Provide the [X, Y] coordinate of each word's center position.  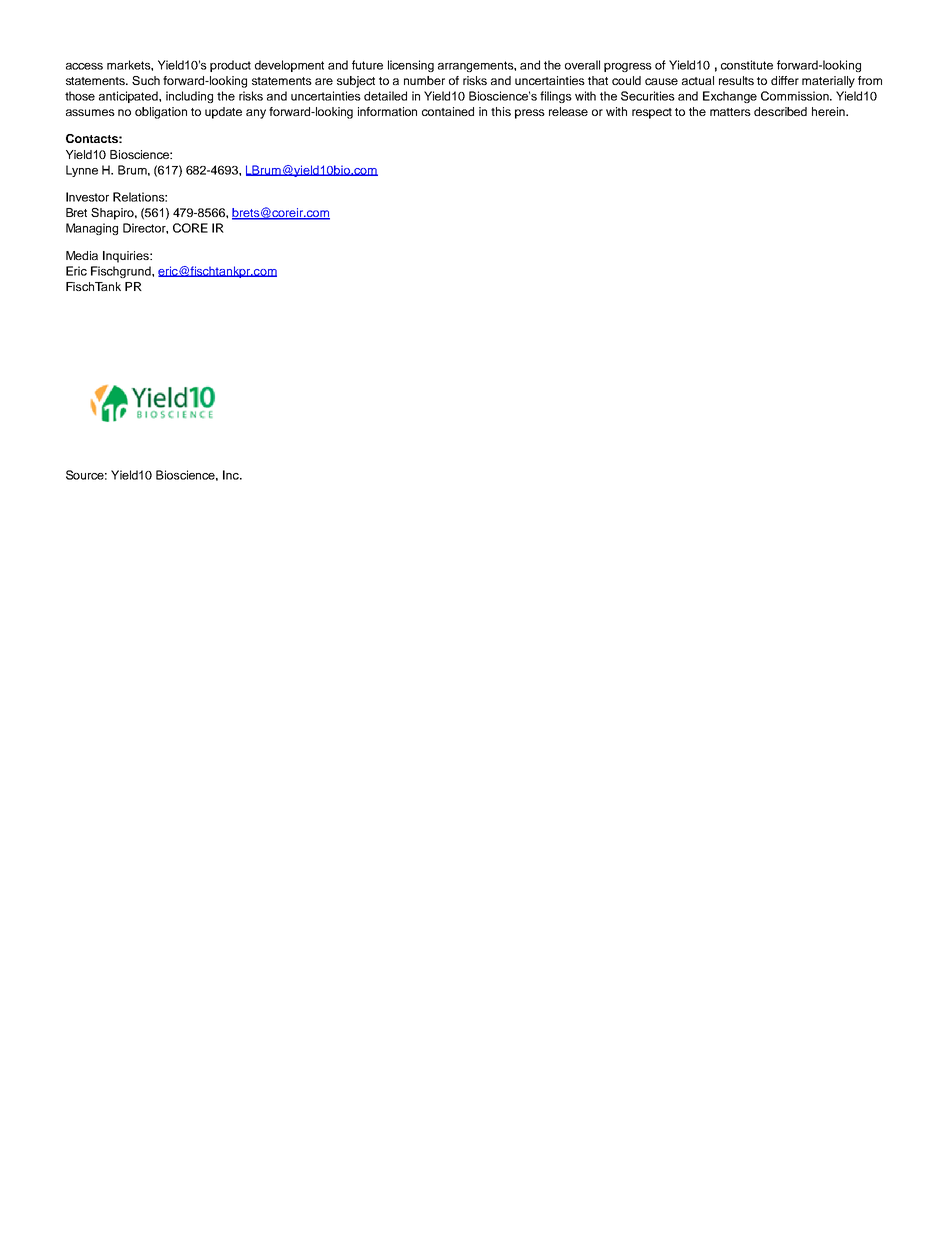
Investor [87, 197]
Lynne [82, 171]
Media [82, 255]
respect [652, 113]
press [530, 114]
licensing [411, 66]
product [230, 66]
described [780, 111]
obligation [161, 113]
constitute [747, 65]
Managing [92, 229]
